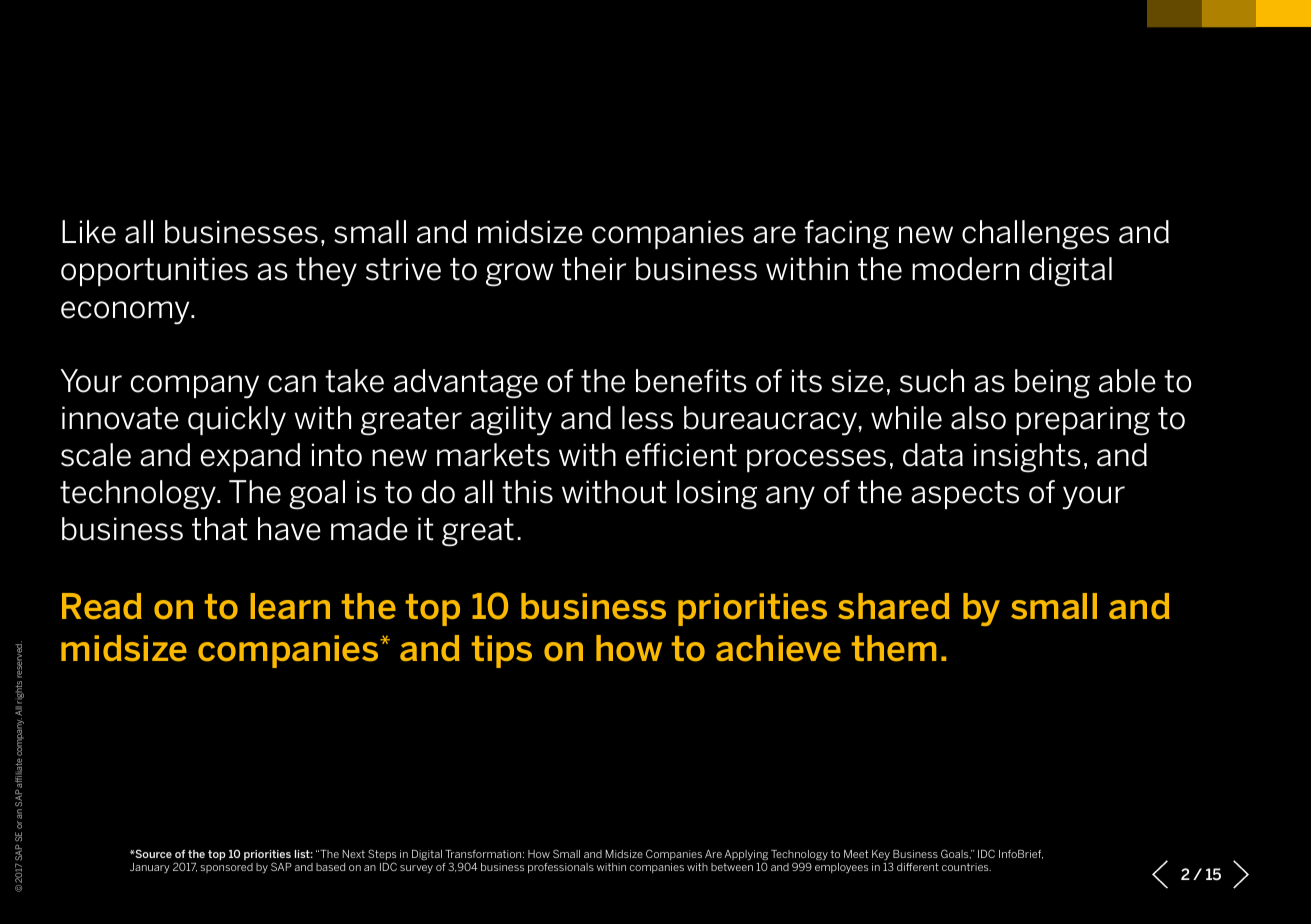 The width and height of the screenshot is (1311, 924). Describe the element at coordinates (527, 492) in the screenshot. I see `this` at that location.
